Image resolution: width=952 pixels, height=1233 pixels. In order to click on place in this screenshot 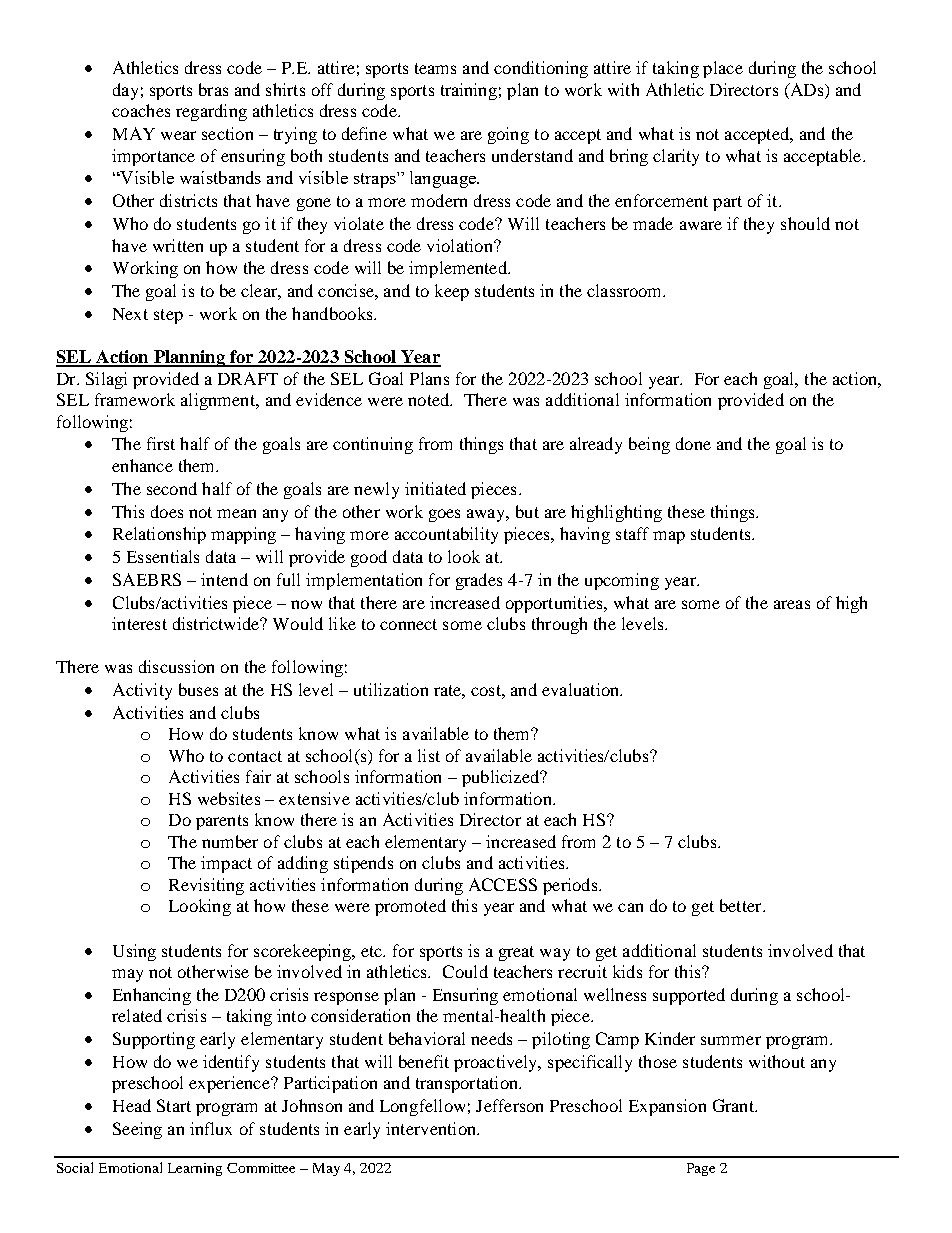, I will do `click(723, 69)`.
